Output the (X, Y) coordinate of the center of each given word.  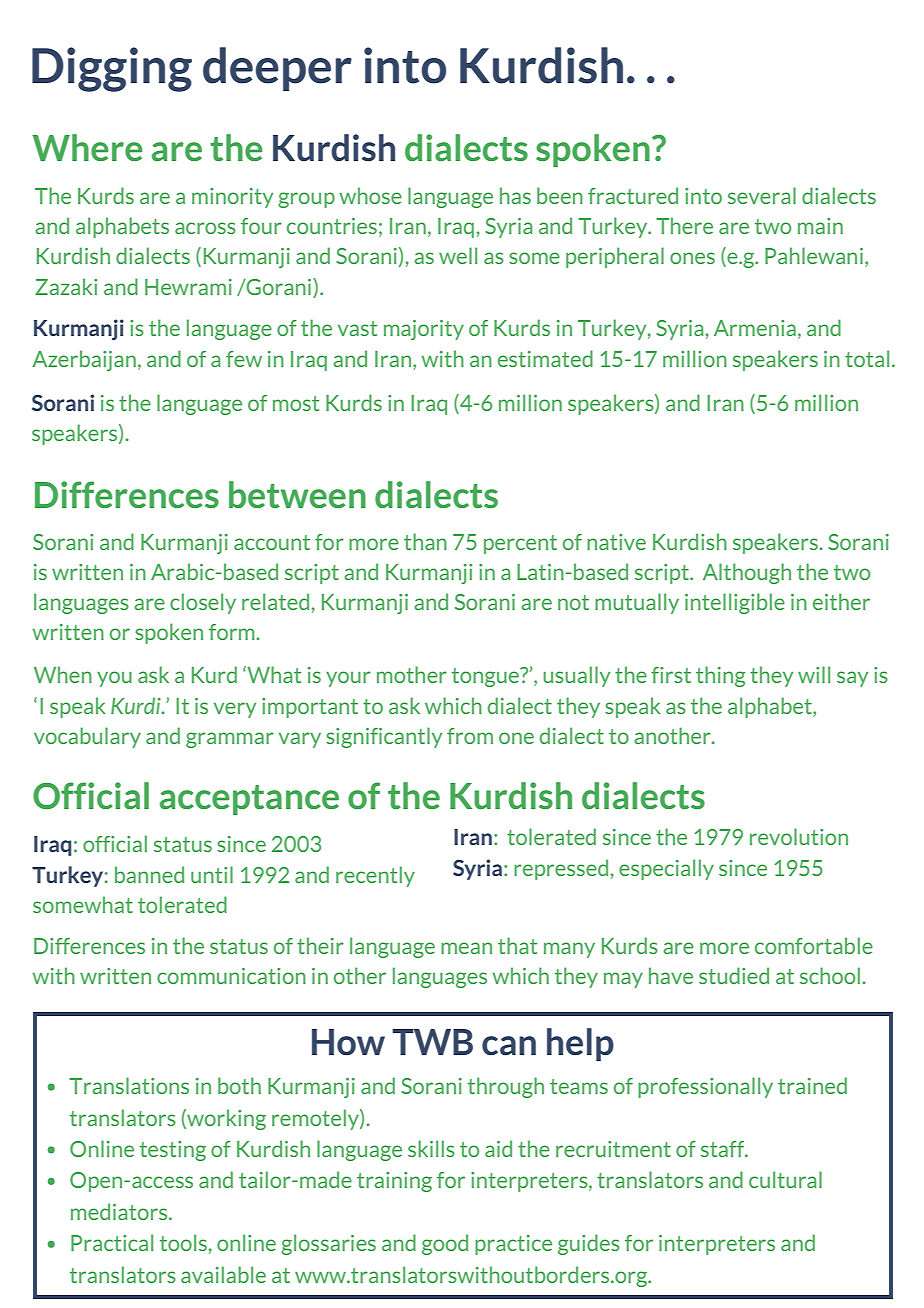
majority (424, 330)
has (515, 195)
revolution (799, 836)
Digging (112, 69)
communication (231, 976)
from (470, 736)
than (425, 541)
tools (183, 1242)
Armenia (755, 328)
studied (734, 975)
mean (466, 948)
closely (203, 603)
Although (747, 573)
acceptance (249, 800)
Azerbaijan (84, 360)
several (762, 195)
